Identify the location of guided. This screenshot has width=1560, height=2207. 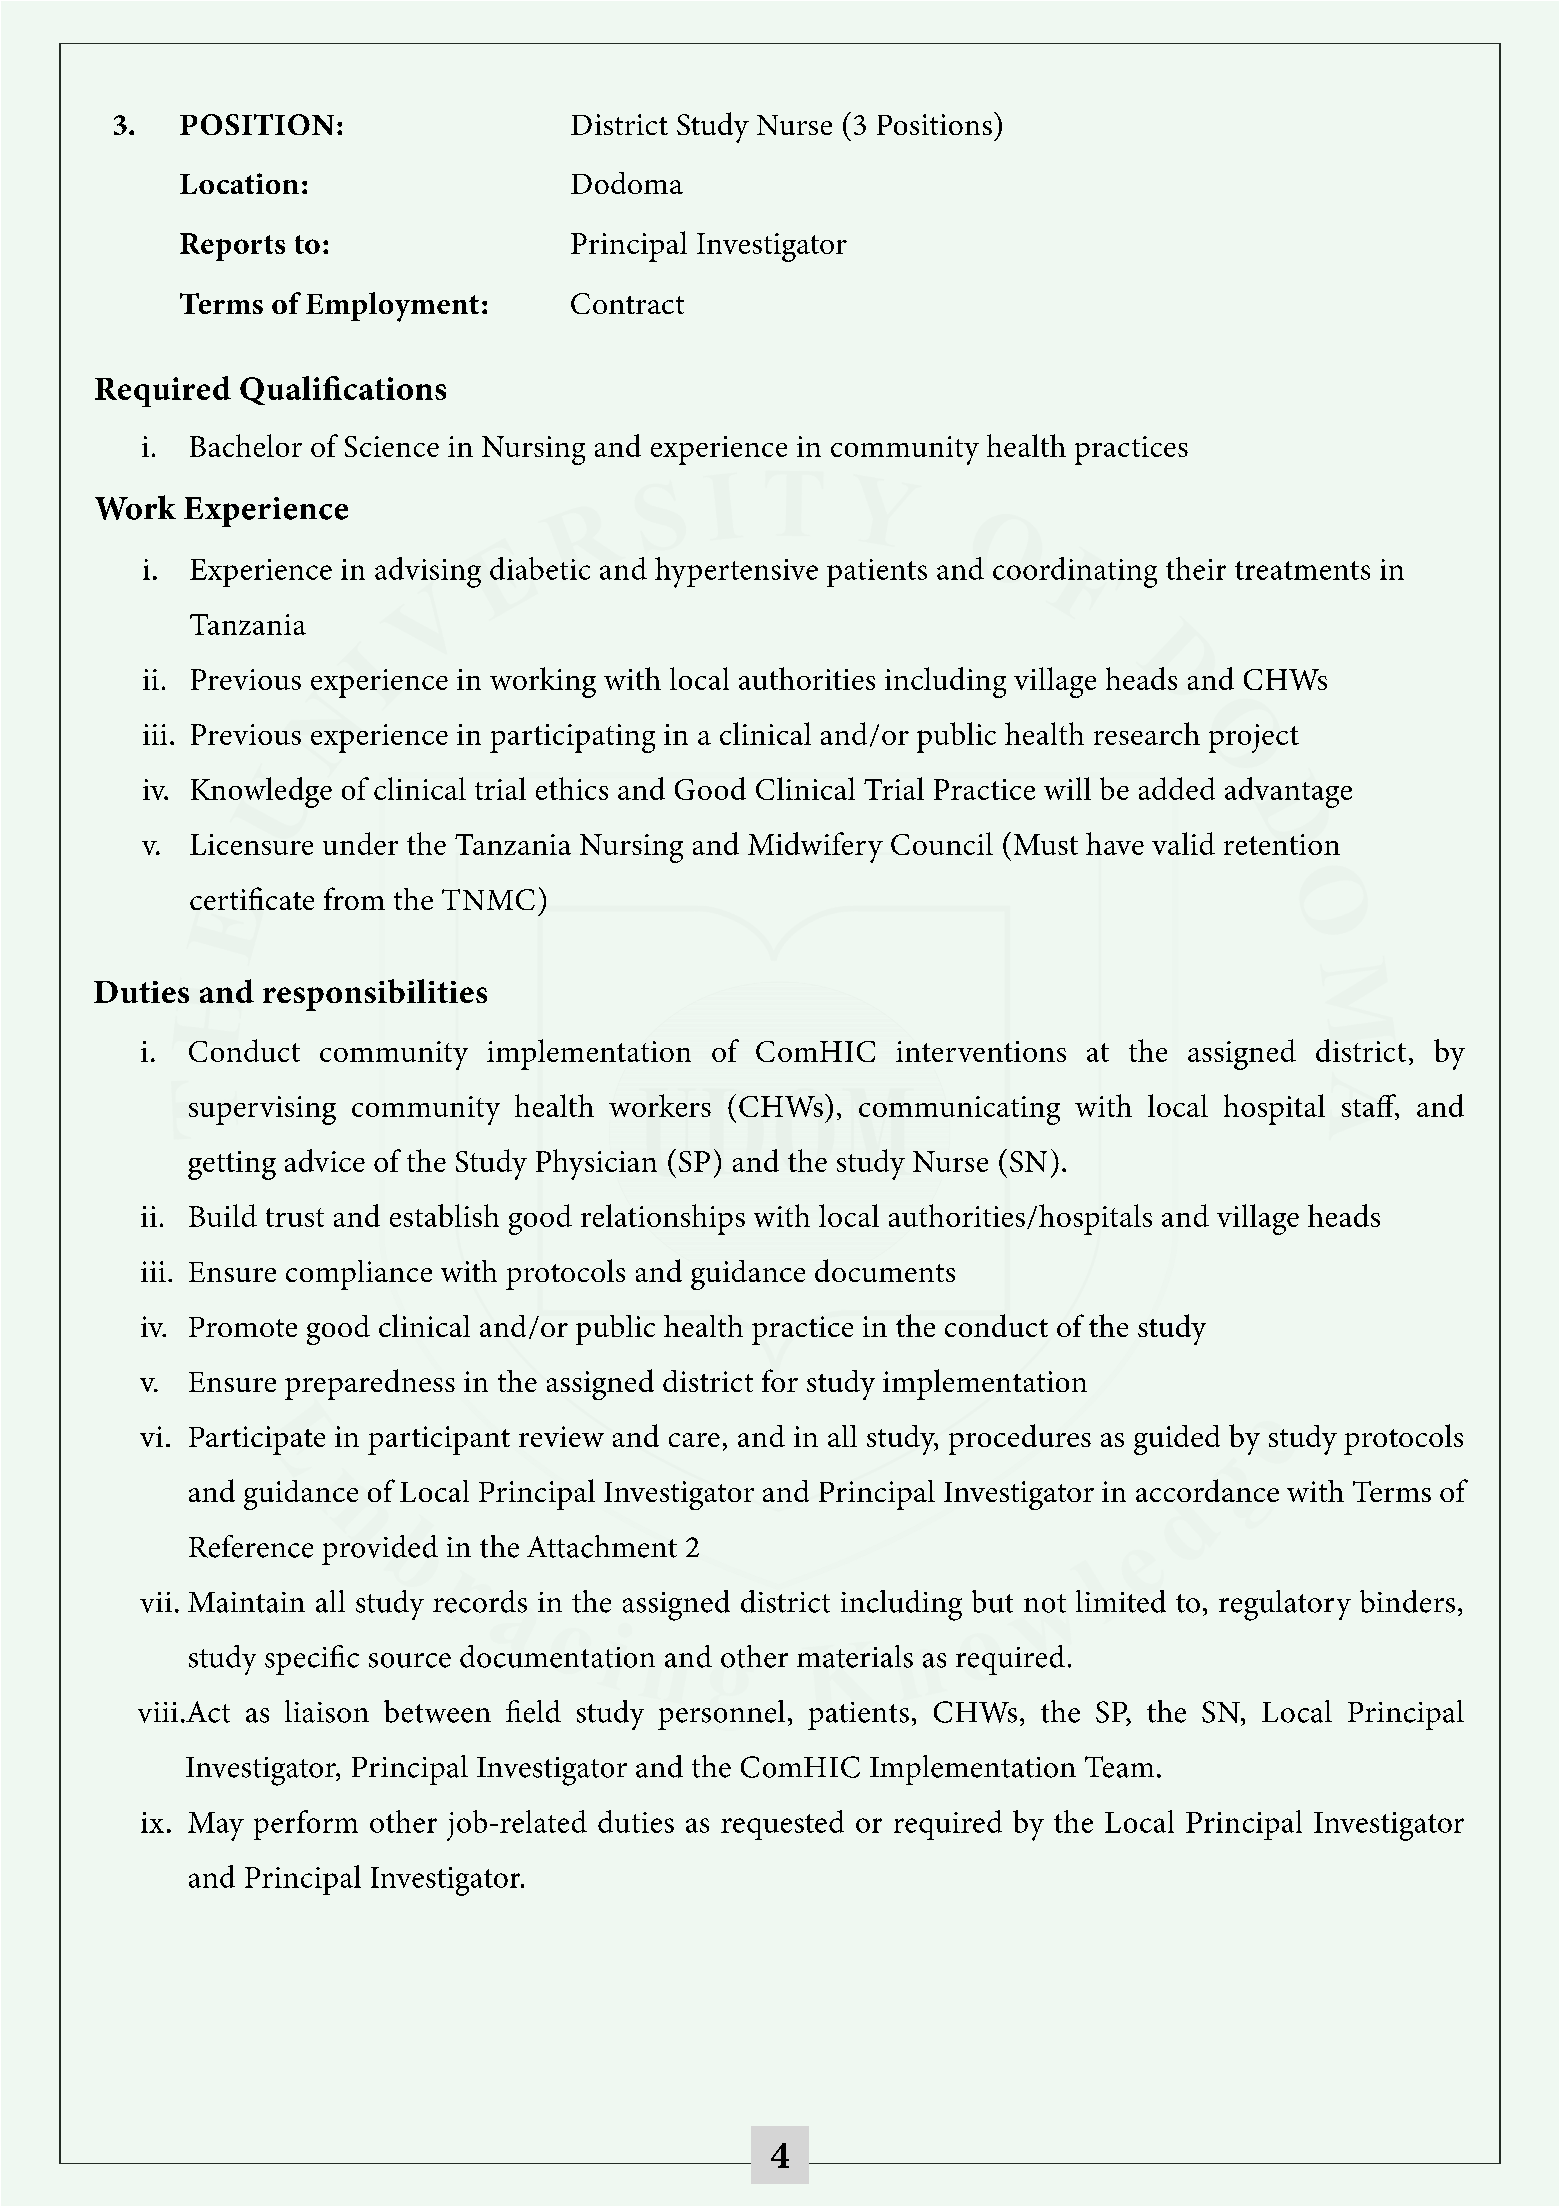
(1177, 1440).
